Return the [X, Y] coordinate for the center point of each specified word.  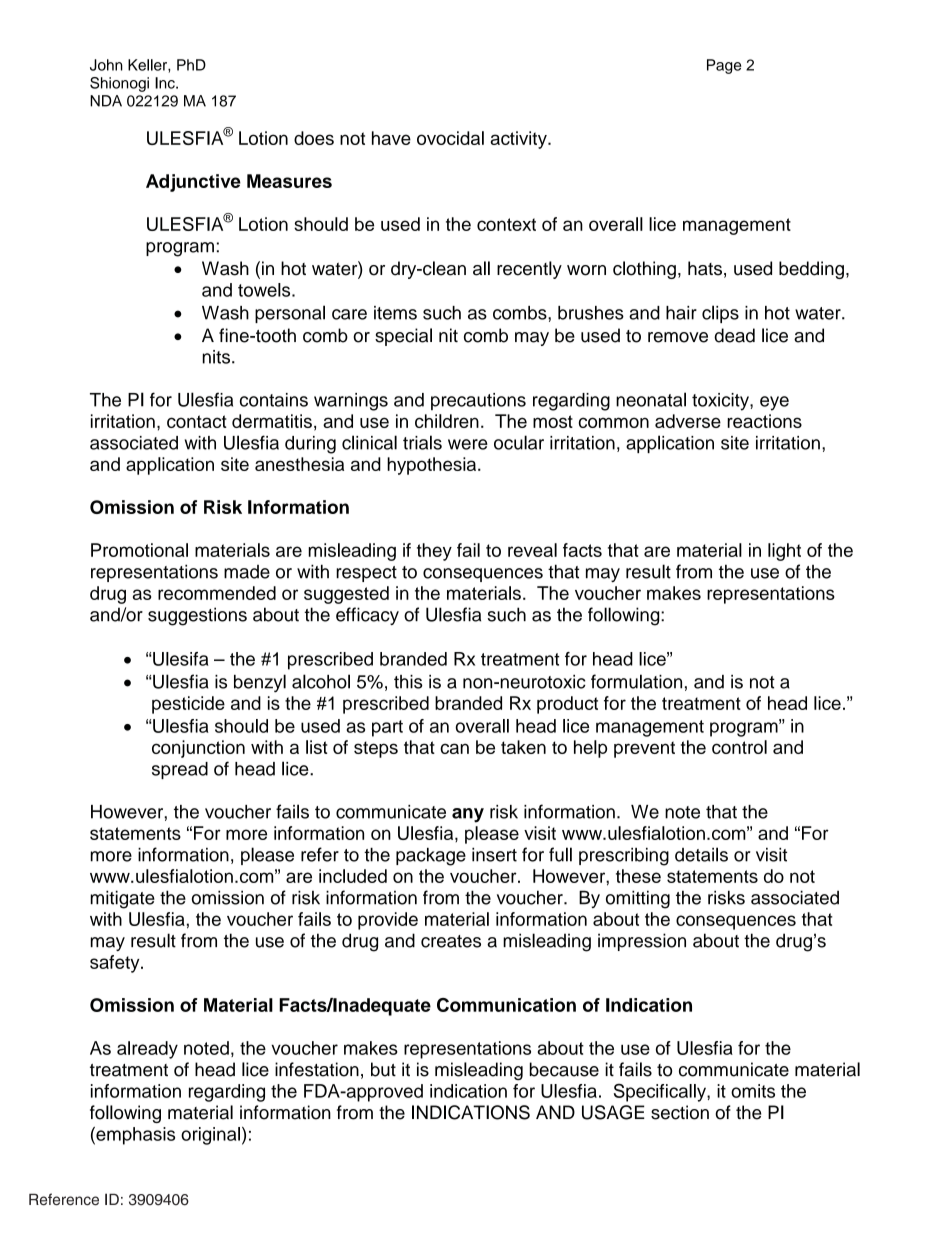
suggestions [197, 616]
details [701, 854]
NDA [106, 101]
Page [724, 66]
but [383, 1069]
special [403, 337]
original [210, 1136]
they [434, 552]
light [784, 552]
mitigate [123, 899]
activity [519, 140]
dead [734, 335]
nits [218, 357]
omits [753, 1091]
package [431, 857]
